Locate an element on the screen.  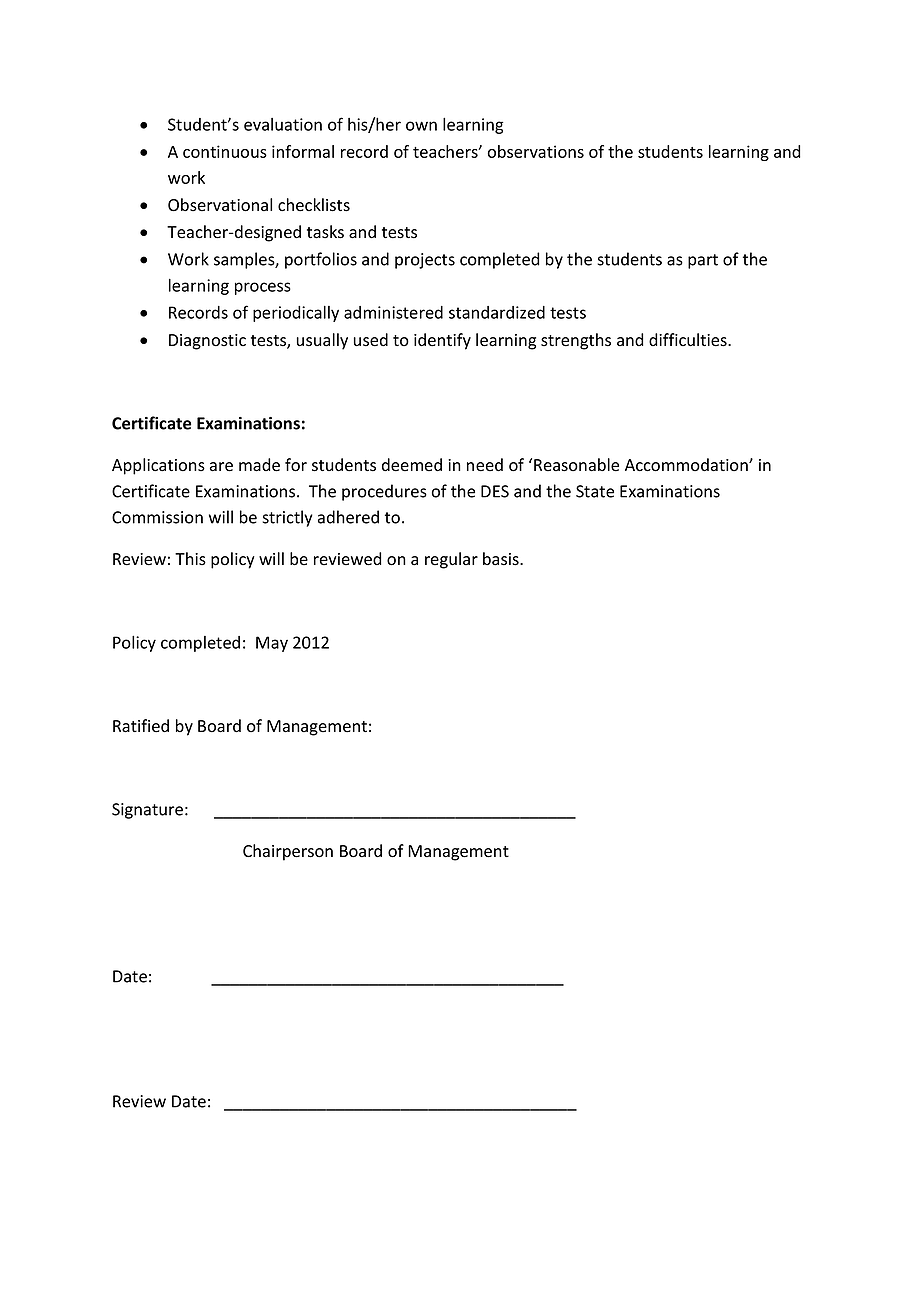
observations is located at coordinates (536, 151).
